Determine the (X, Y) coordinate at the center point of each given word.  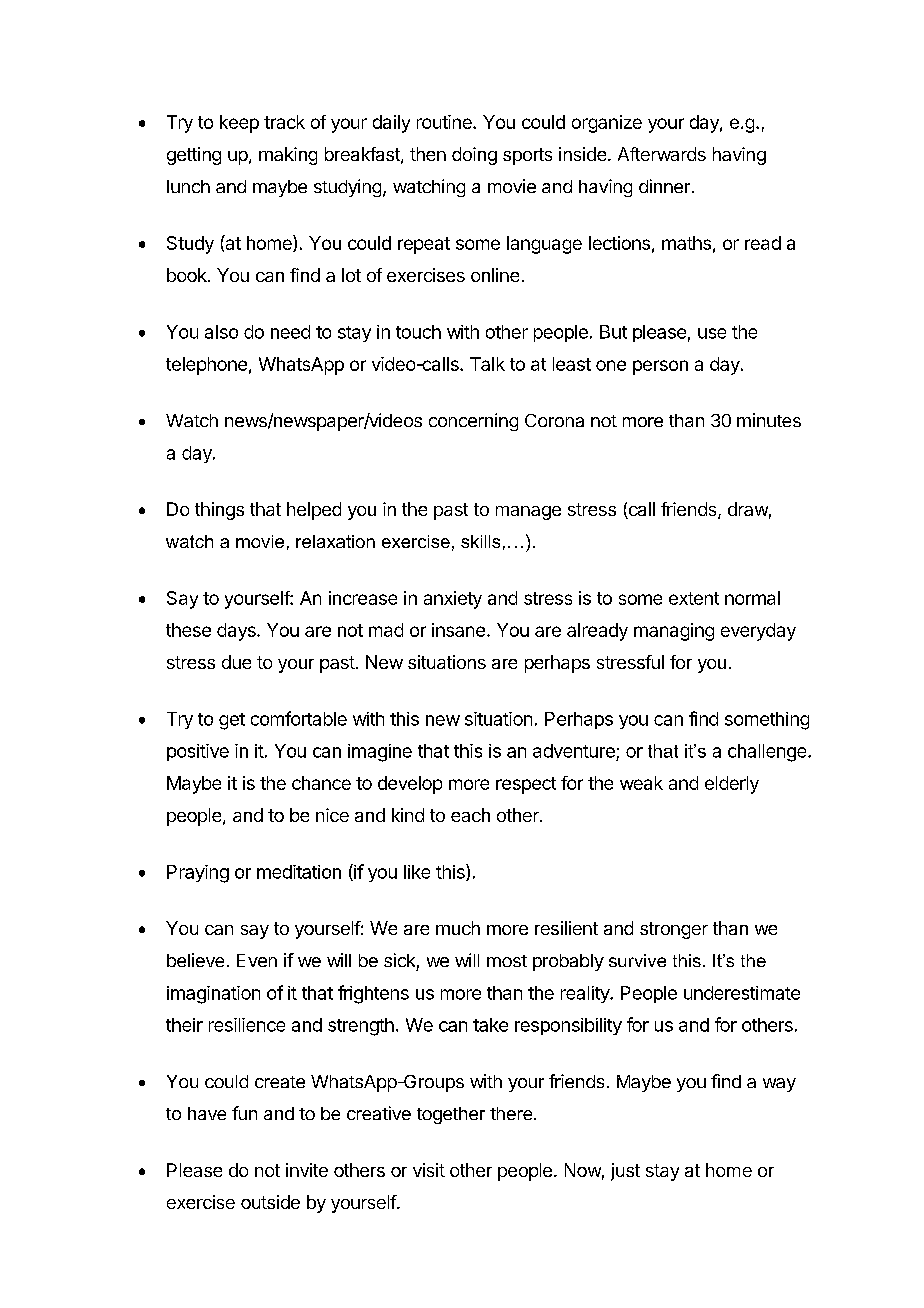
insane (458, 630)
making (288, 156)
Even (257, 960)
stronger (674, 930)
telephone (206, 366)
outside (270, 1202)
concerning (473, 422)
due (236, 662)
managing (674, 632)
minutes (769, 420)
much (458, 928)
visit (429, 1170)
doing (474, 156)
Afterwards (662, 154)
